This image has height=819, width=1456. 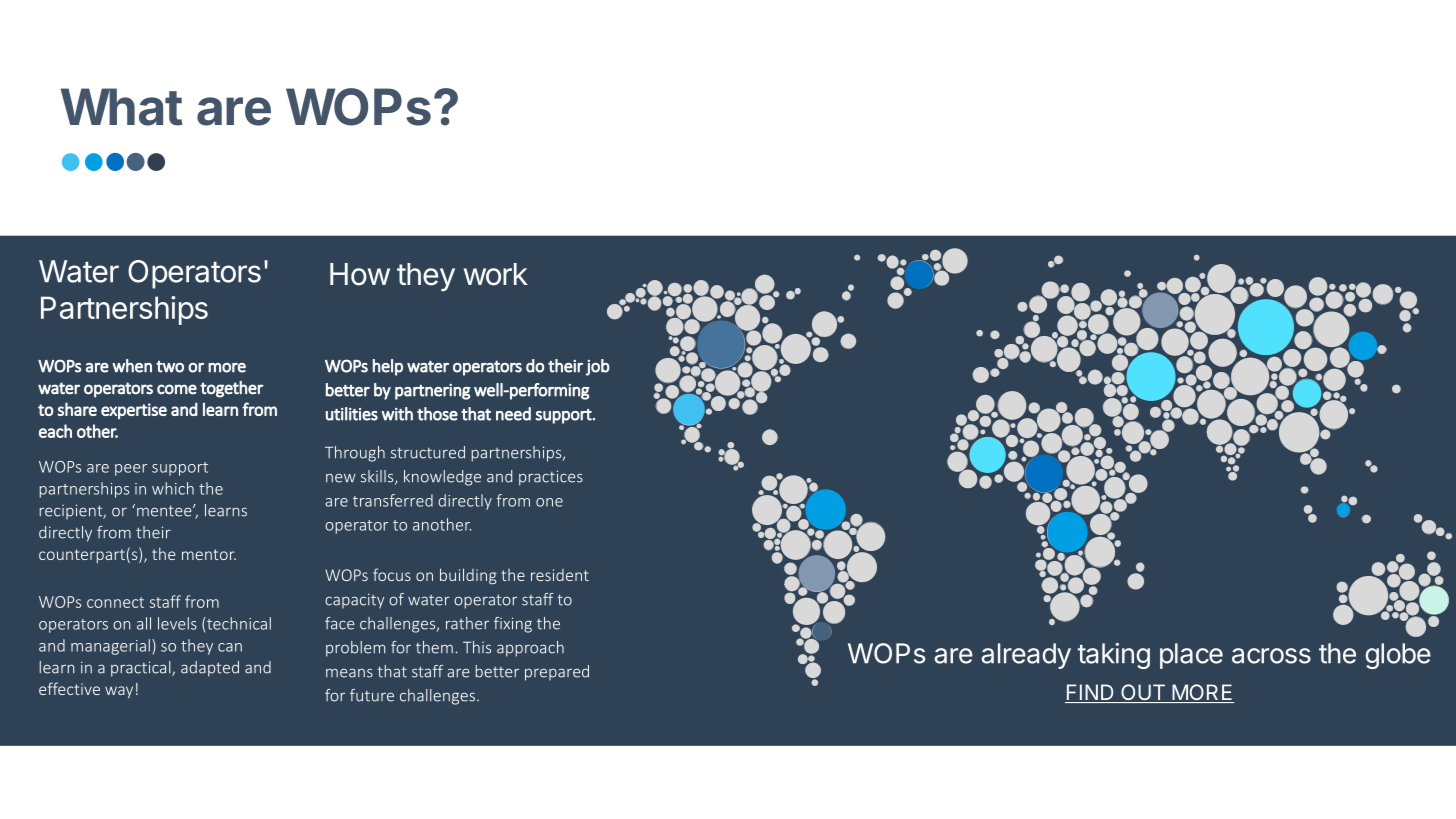 What do you see at coordinates (210, 669) in the image?
I see `adapted` at bounding box center [210, 669].
